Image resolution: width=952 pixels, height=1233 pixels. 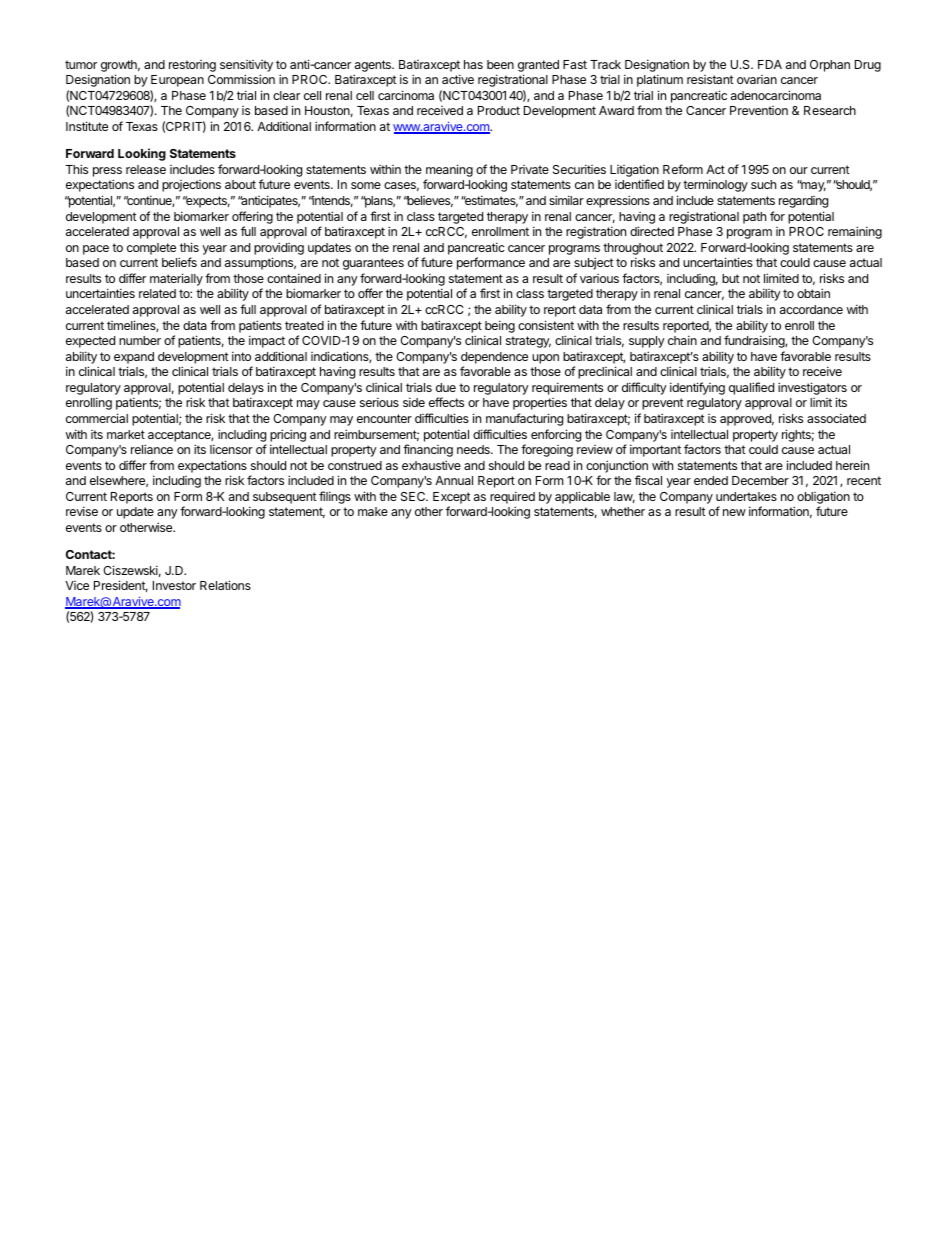 What do you see at coordinates (177, 81) in the screenshot?
I see `European` at bounding box center [177, 81].
